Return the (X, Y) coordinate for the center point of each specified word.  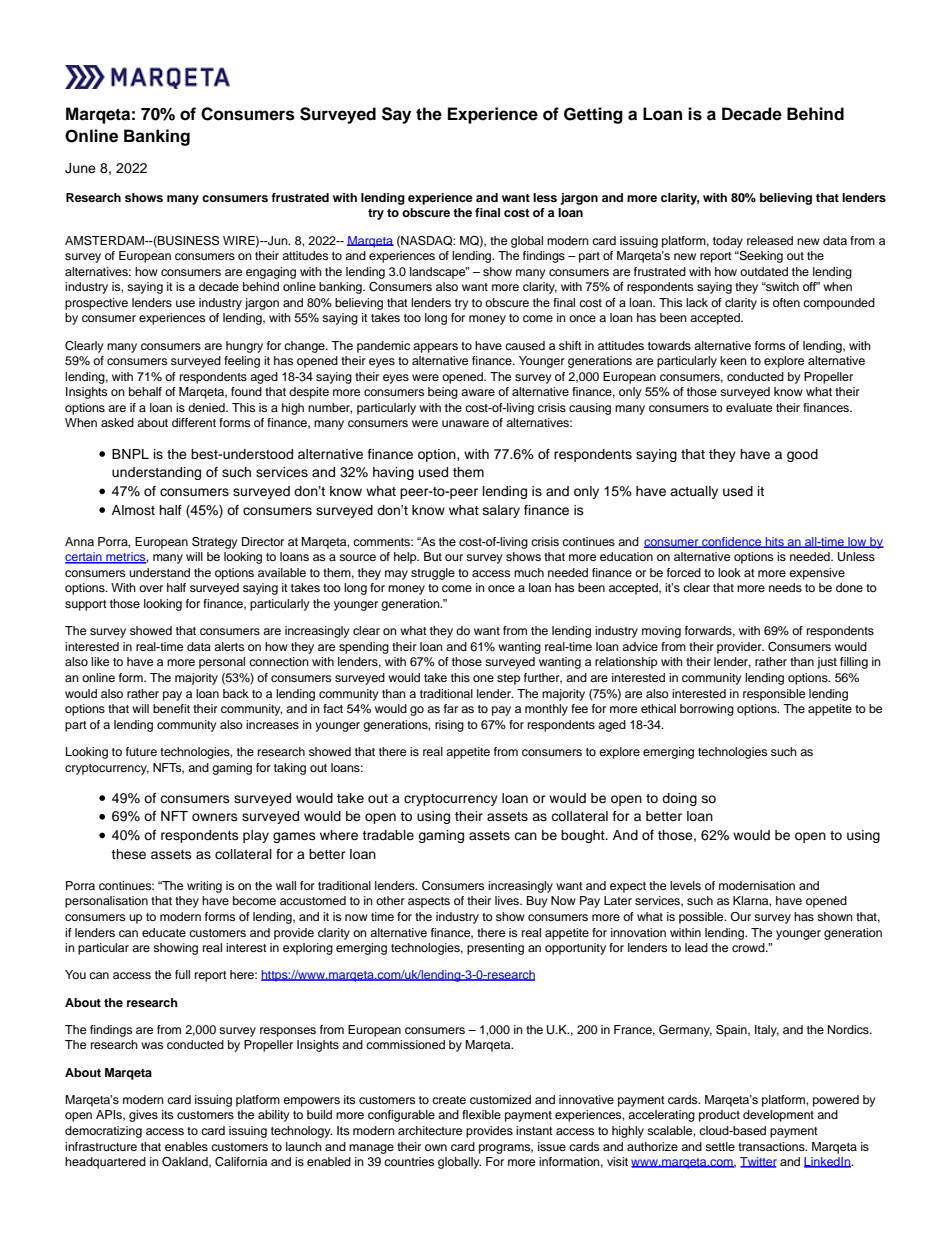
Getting (593, 115)
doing (679, 799)
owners (215, 817)
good (802, 455)
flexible (481, 1114)
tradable (388, 835)
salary (501, 511)
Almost (133, 510)
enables (186, 1146)
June (80, 168)
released (770, 240)
